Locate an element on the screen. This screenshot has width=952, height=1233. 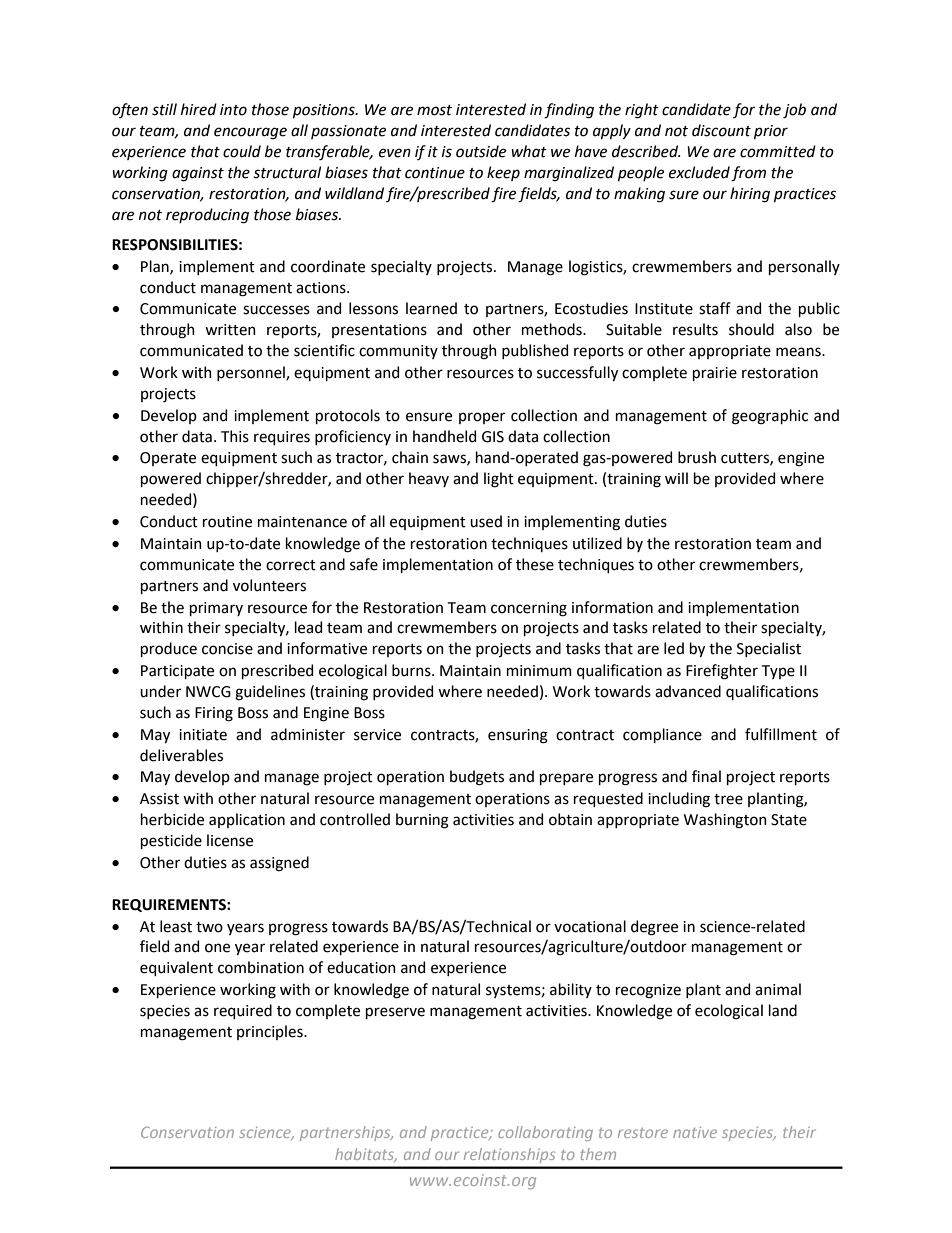
outside is located at coordinates (481, 151).
